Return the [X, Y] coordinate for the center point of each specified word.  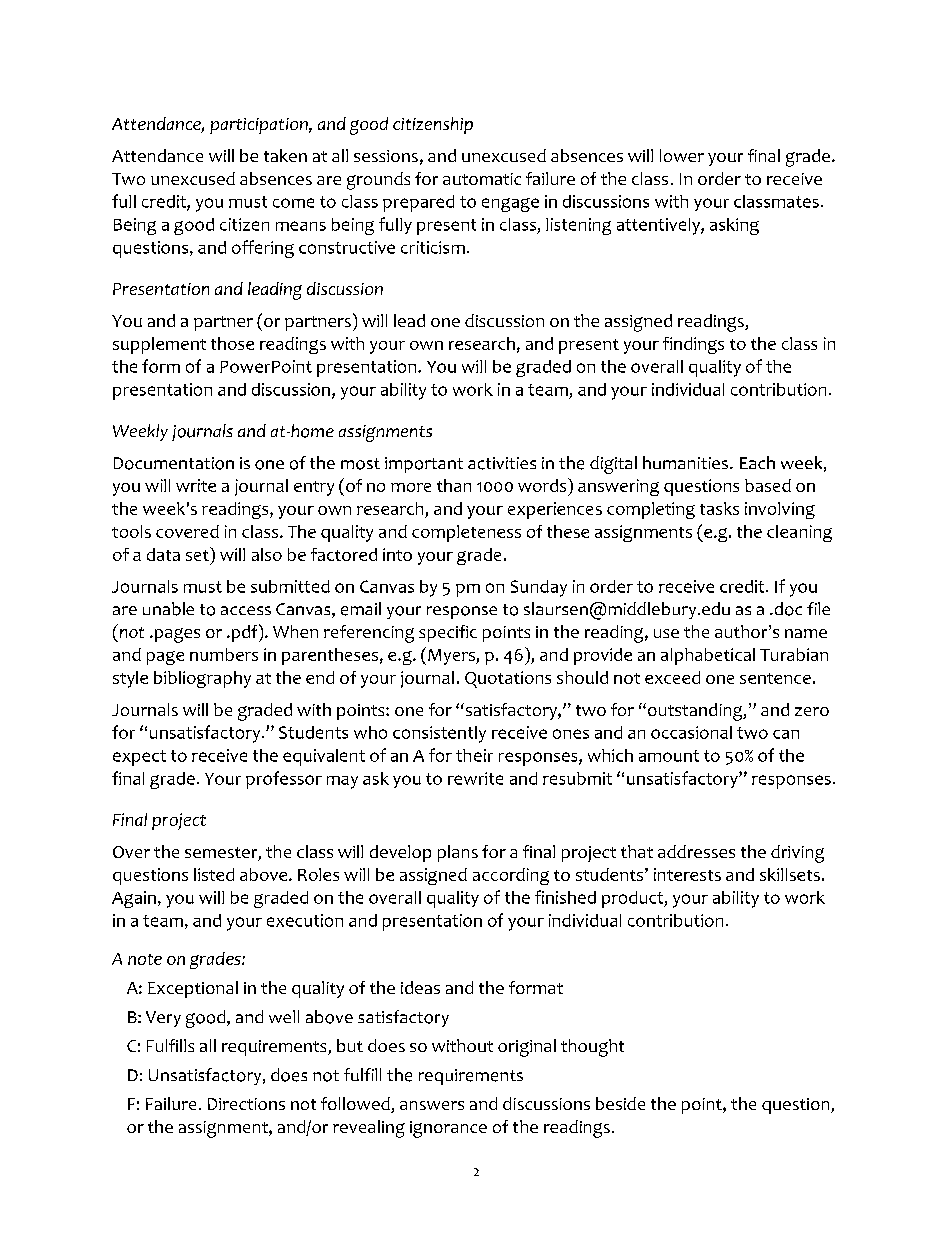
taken [285, 155]
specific [448, 633]
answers [432, 1105]
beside [620, 1103]
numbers [224, 654]
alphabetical [708, 656]
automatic [482, 179]
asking [734, 226]
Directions [246, 1104]
